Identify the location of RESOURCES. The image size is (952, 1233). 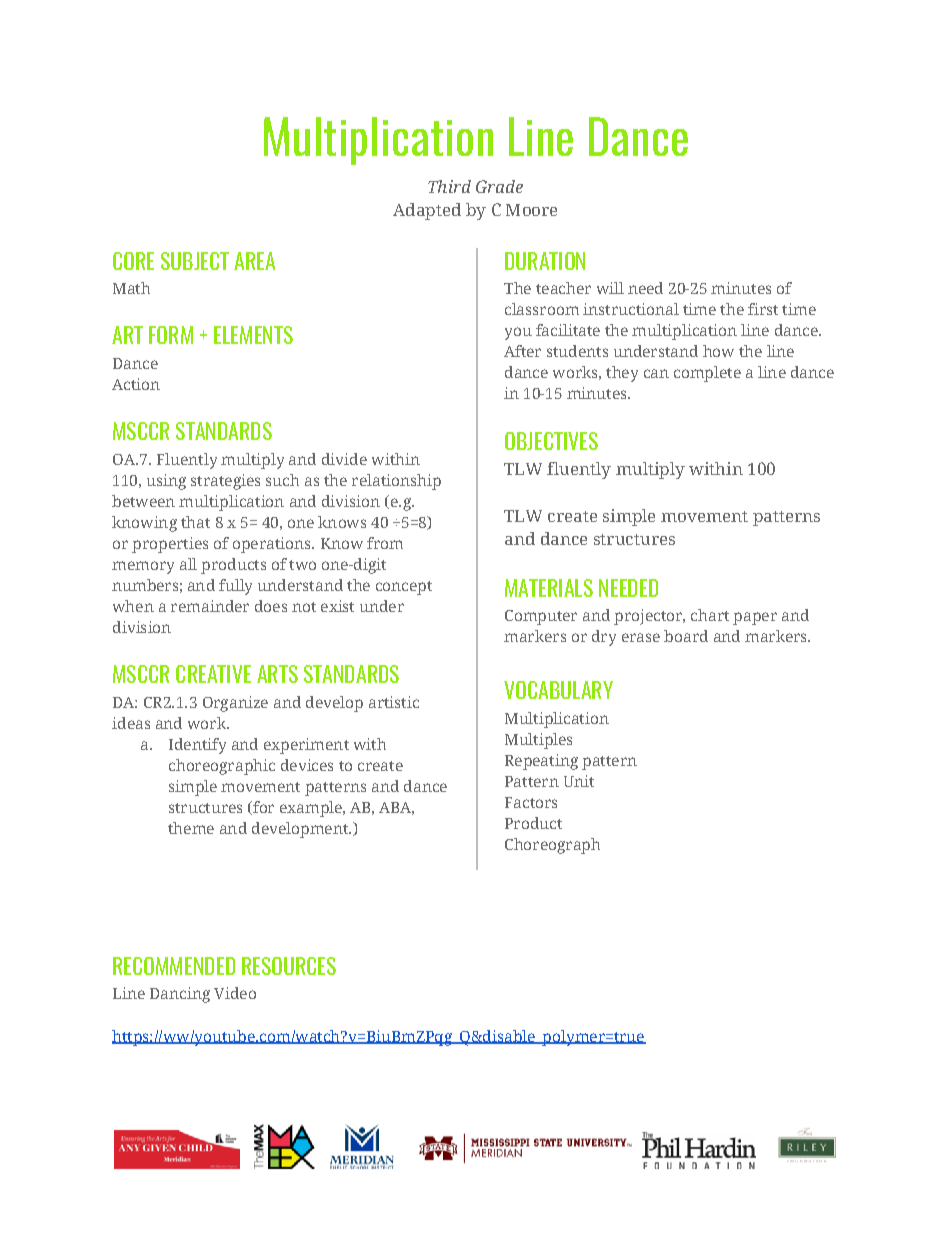
(289, 966).
